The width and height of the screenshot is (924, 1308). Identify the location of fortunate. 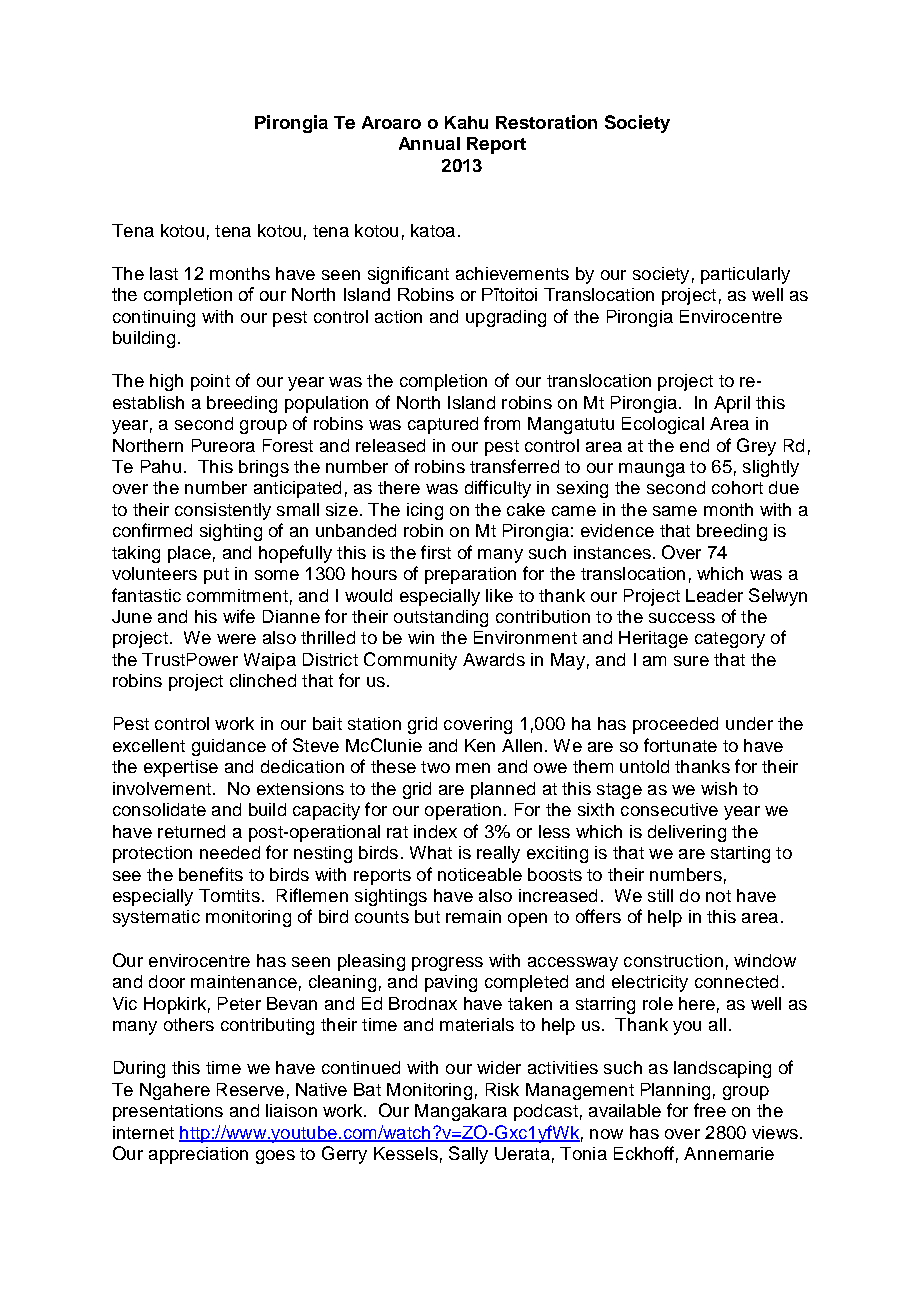
(680, 745).
